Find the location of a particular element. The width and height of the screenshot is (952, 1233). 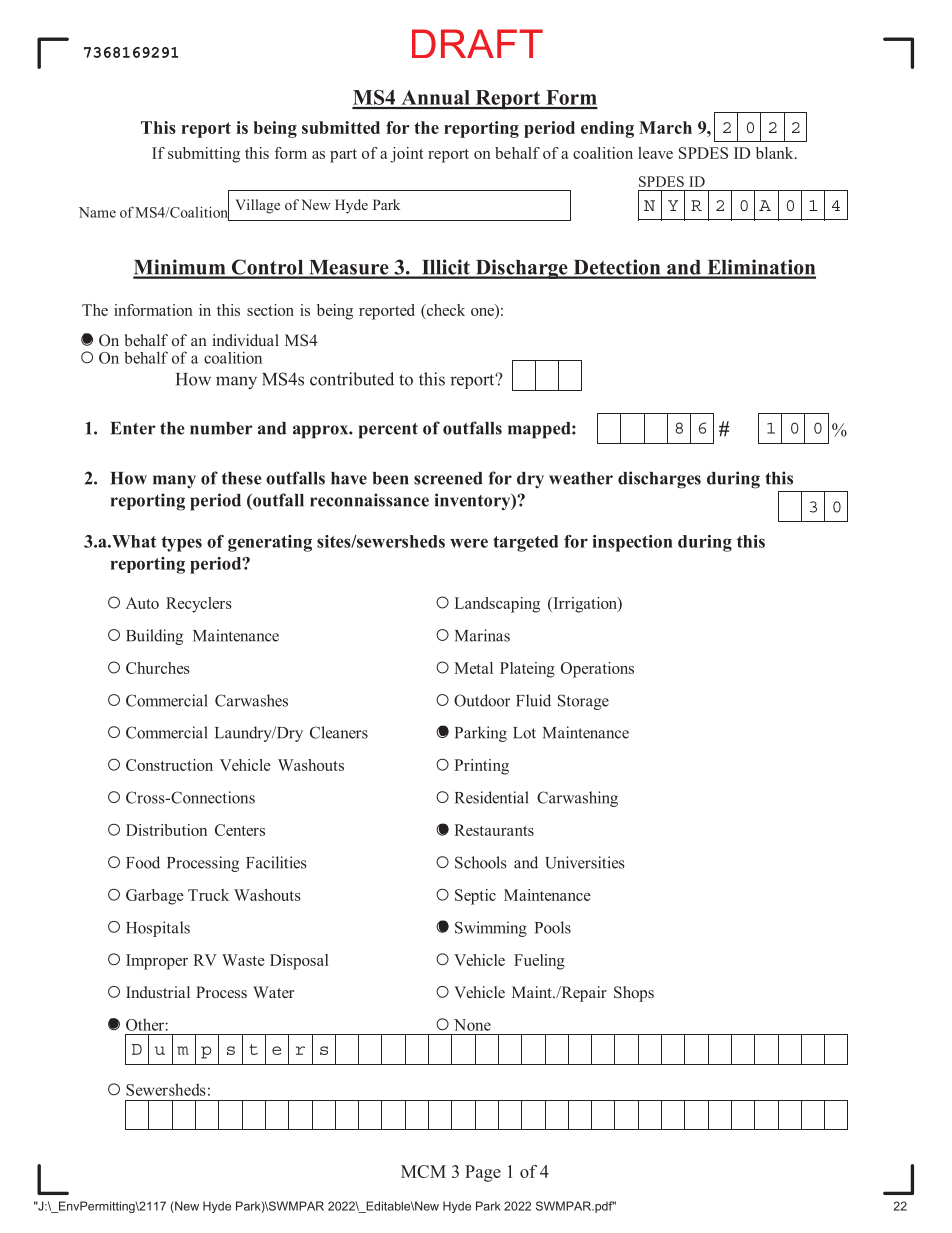

submitting is located at coordinates (204, 155).
